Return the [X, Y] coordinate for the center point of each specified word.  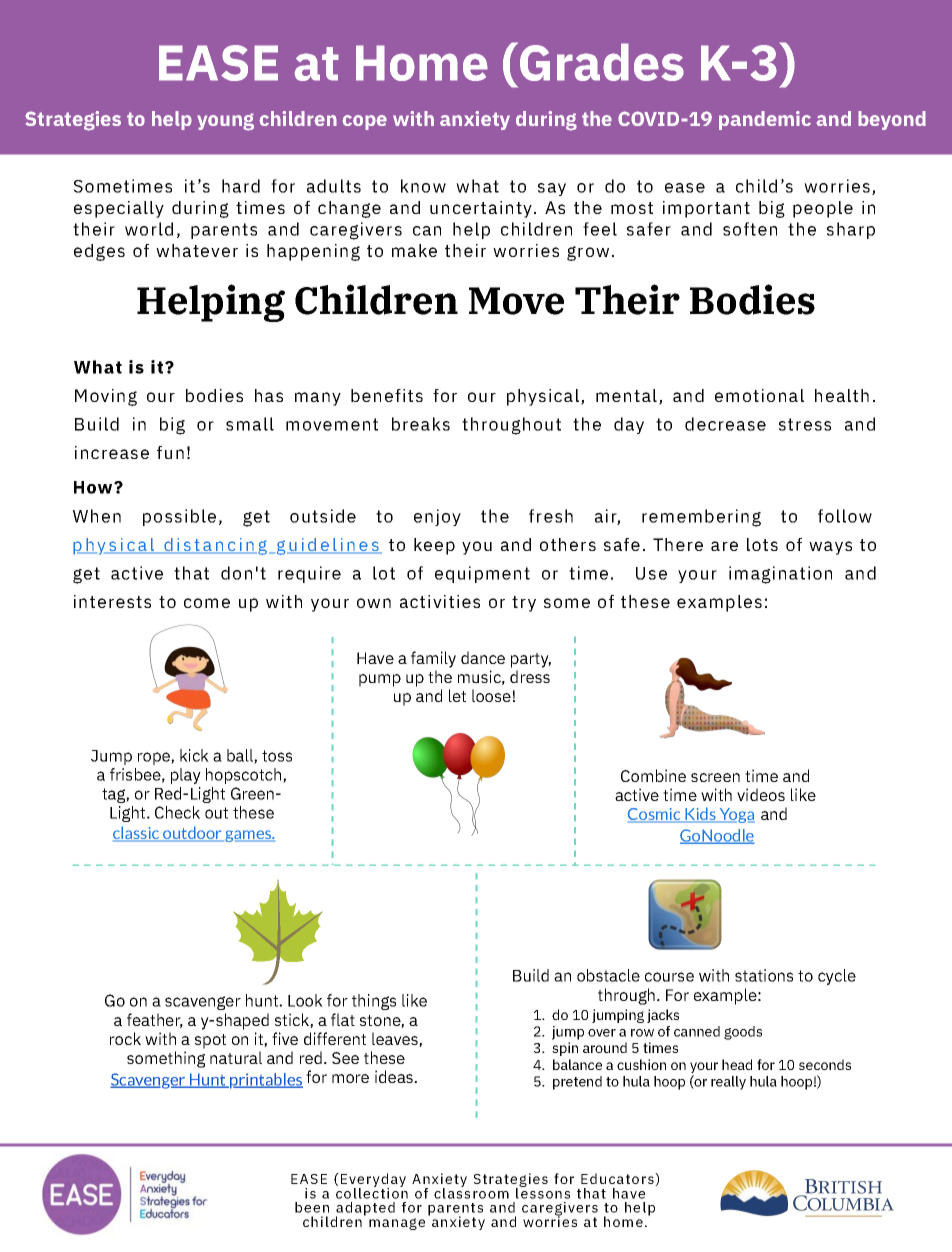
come [207, 603]
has [269, 395]
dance [483, 657]
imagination [780, 575]
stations [764, 975]
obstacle [608, 975]
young [225, 122]
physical [543, 397]
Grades [602, 62]
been [312, 1207]
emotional [759, 395]
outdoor [192, 834]
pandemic [765, 120]
